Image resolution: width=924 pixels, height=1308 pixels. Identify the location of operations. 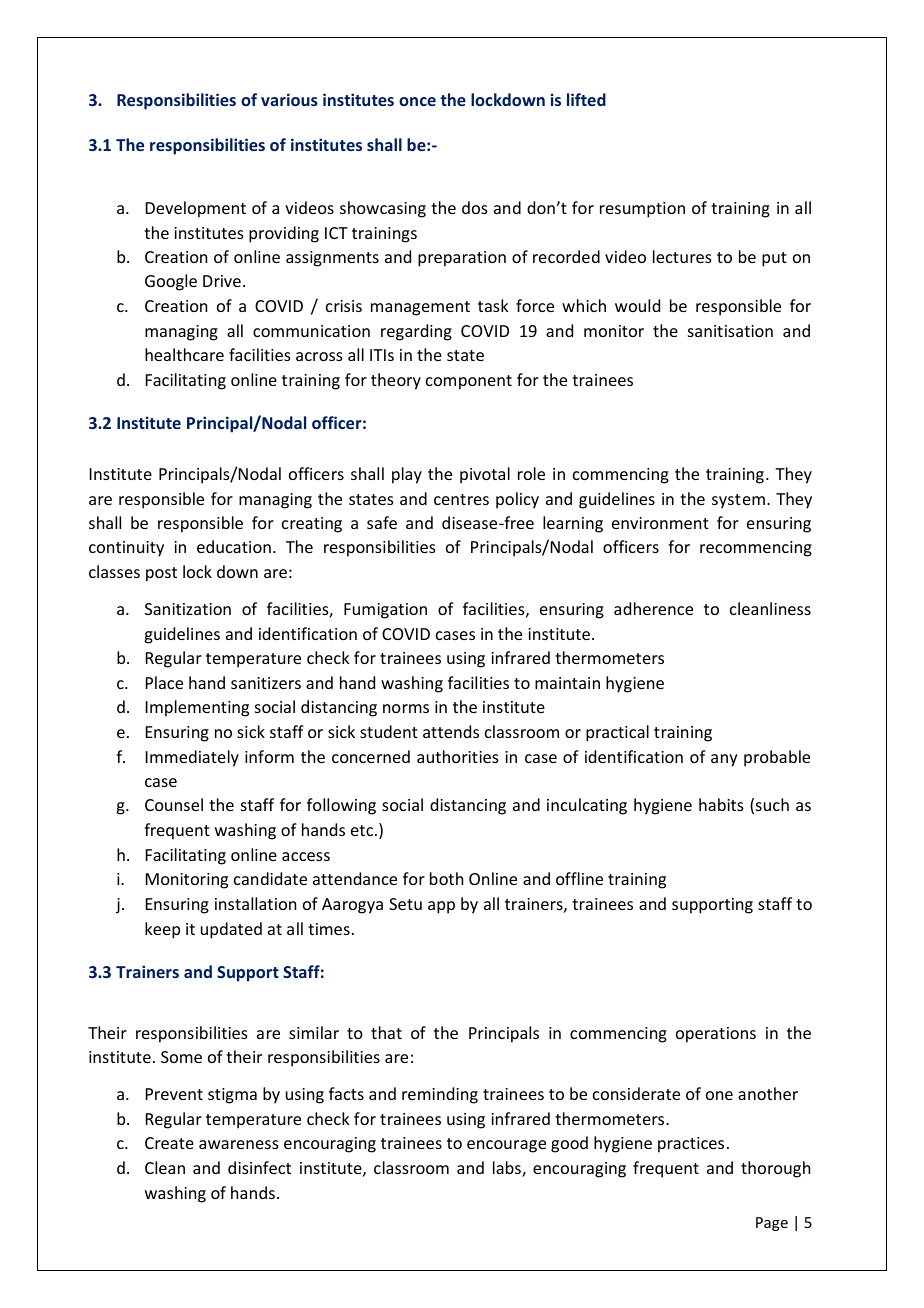
(716, 1035).
